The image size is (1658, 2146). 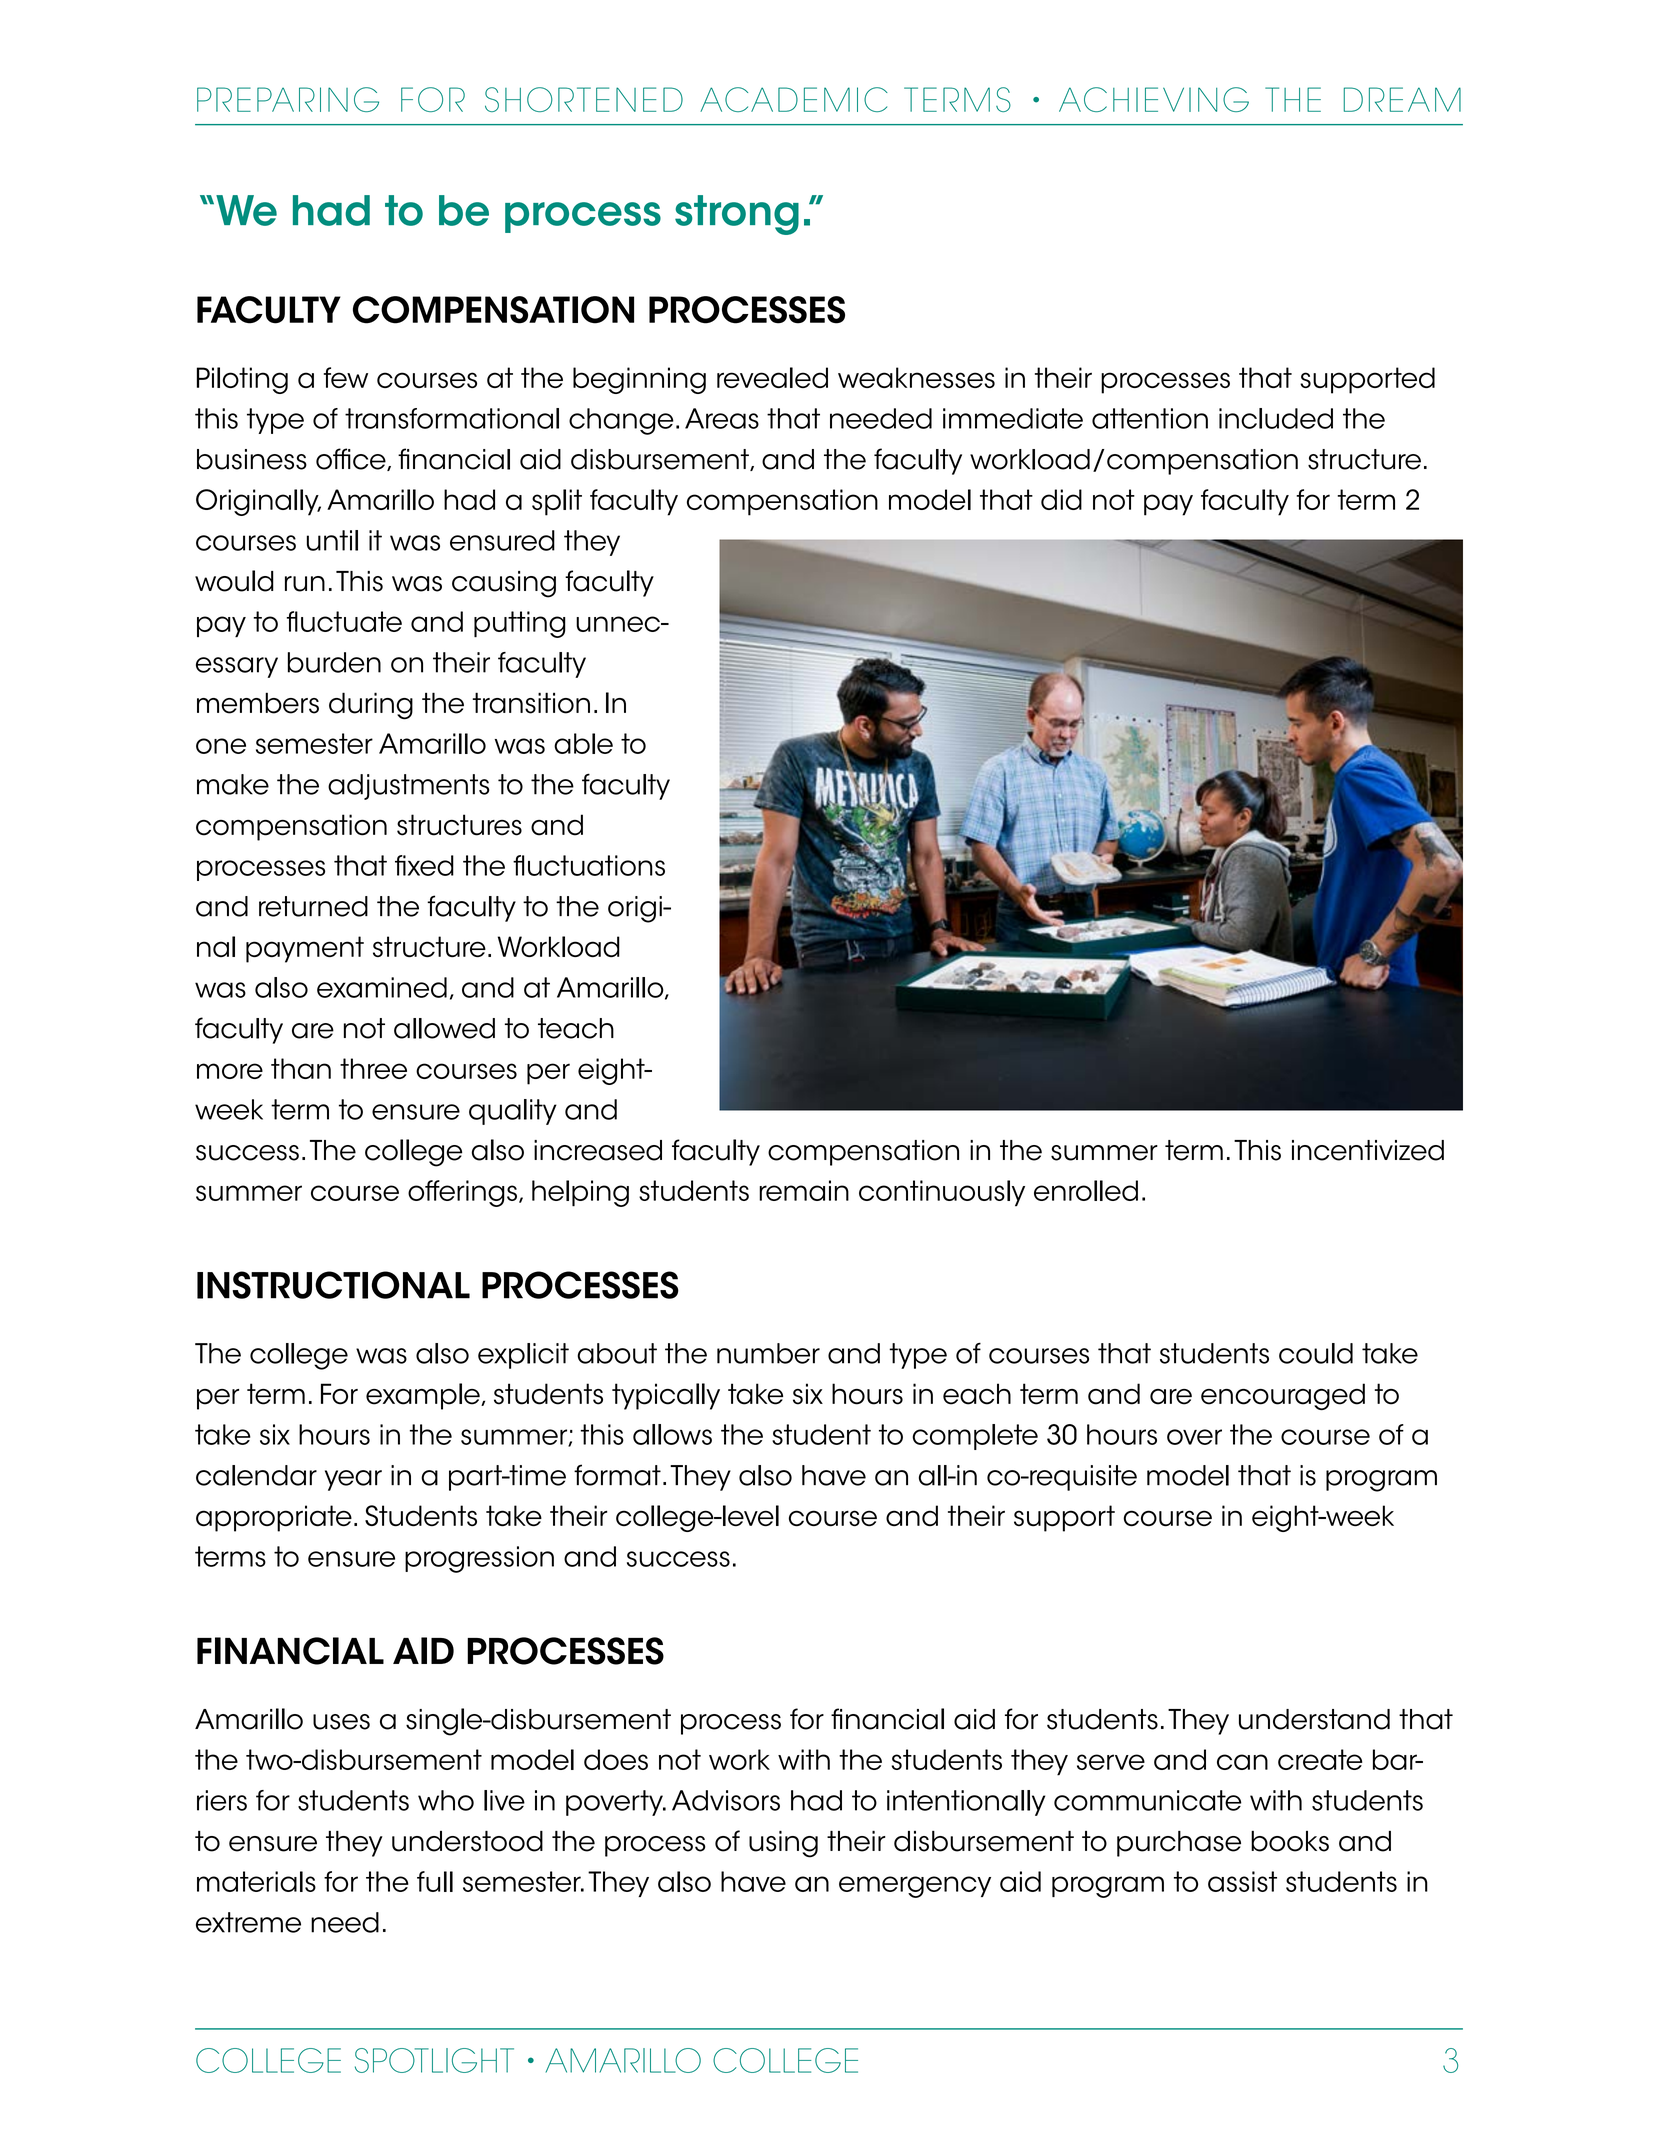 I want to click on able, so click(x=583, y=743).
